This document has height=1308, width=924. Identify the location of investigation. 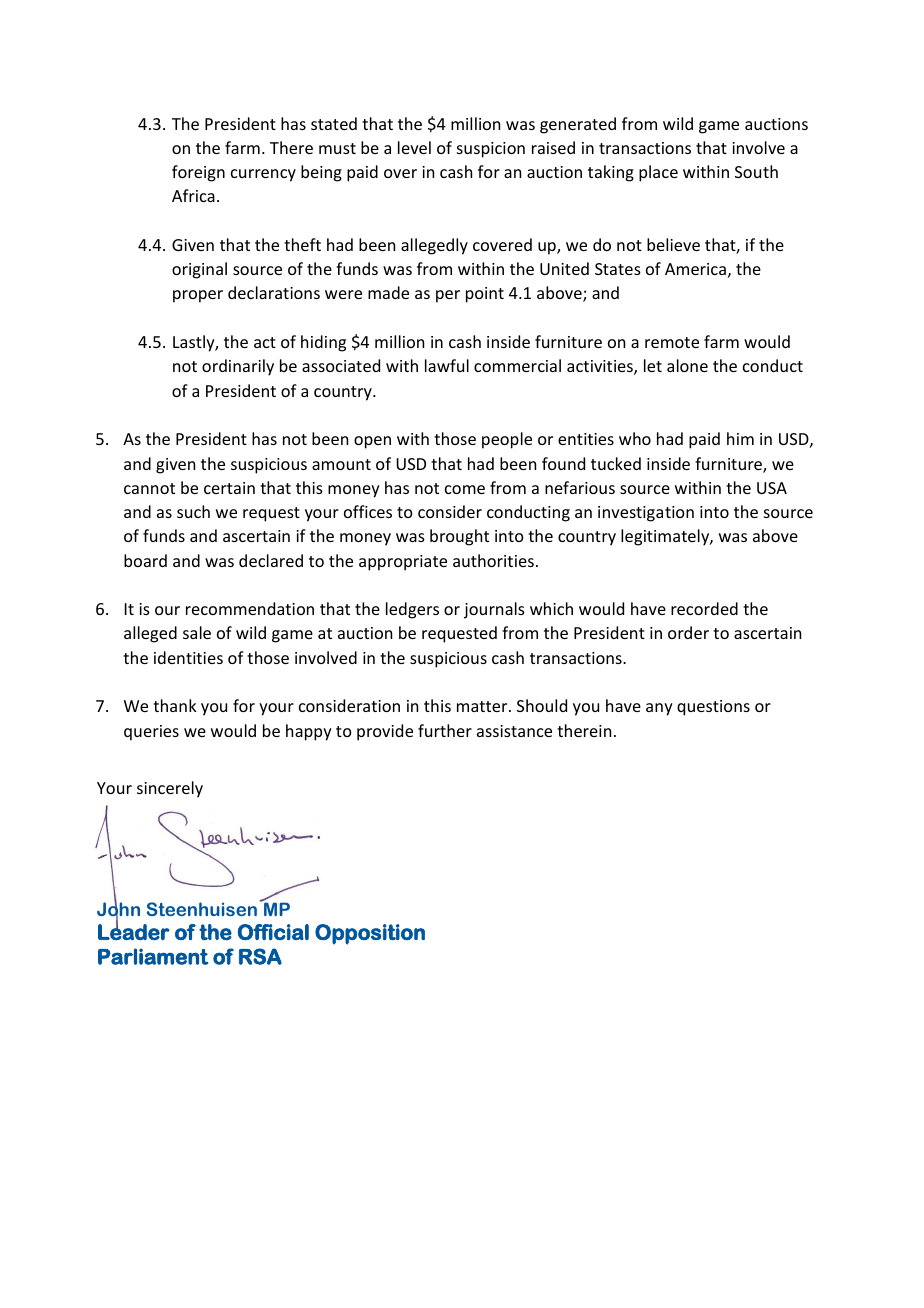
(646, 514).
